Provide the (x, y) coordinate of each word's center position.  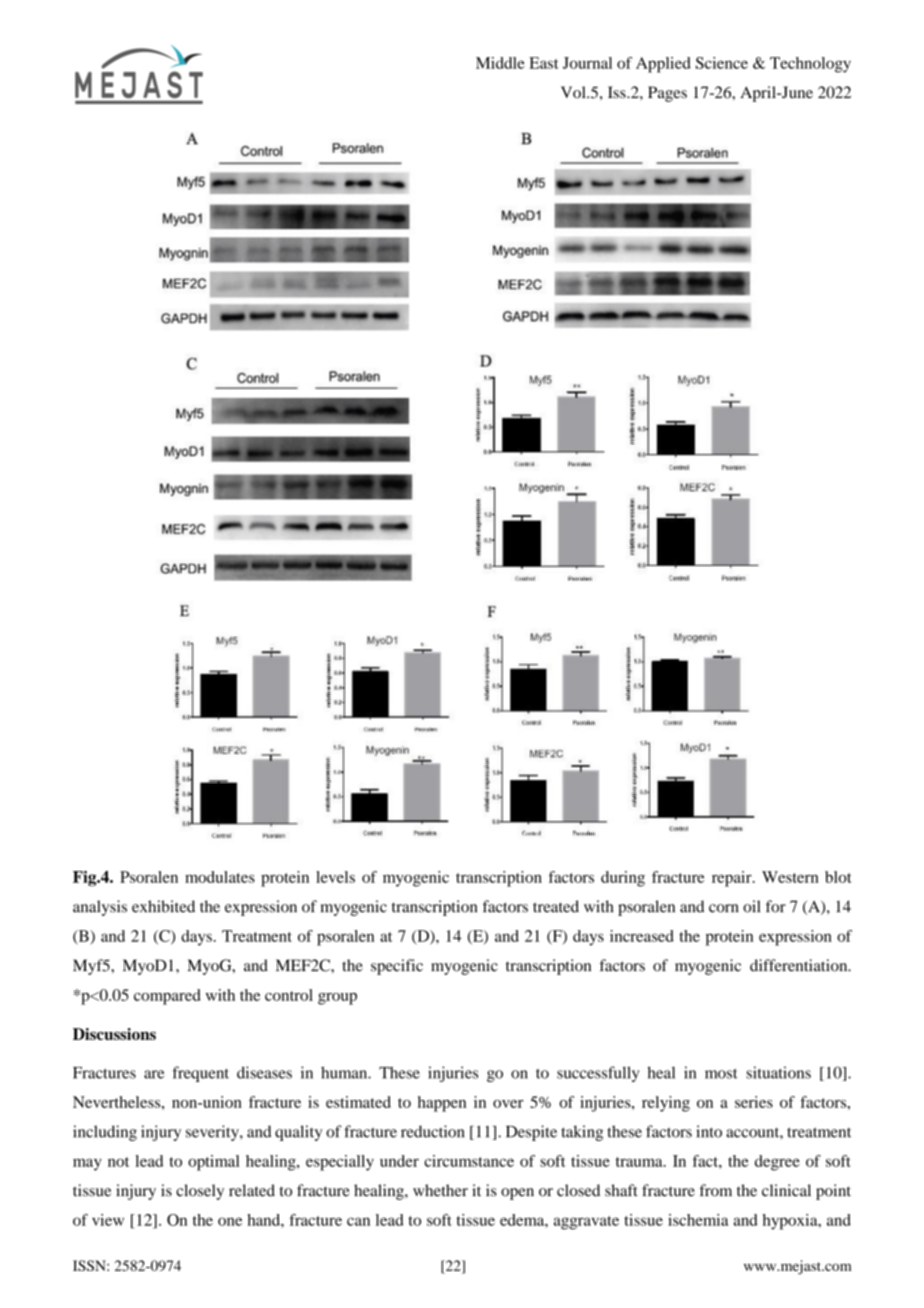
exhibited (163, 906)
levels (335, 877)
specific (397, 967)
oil (751, 906)
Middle (500, 63)
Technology (810, 65)
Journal (587, 63)
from (715, 1190)
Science (722, 63)
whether (440, 1190)
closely (200, 1192)
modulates (220, 877)
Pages (667, 94)
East (544, 63)
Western (790, 877)
